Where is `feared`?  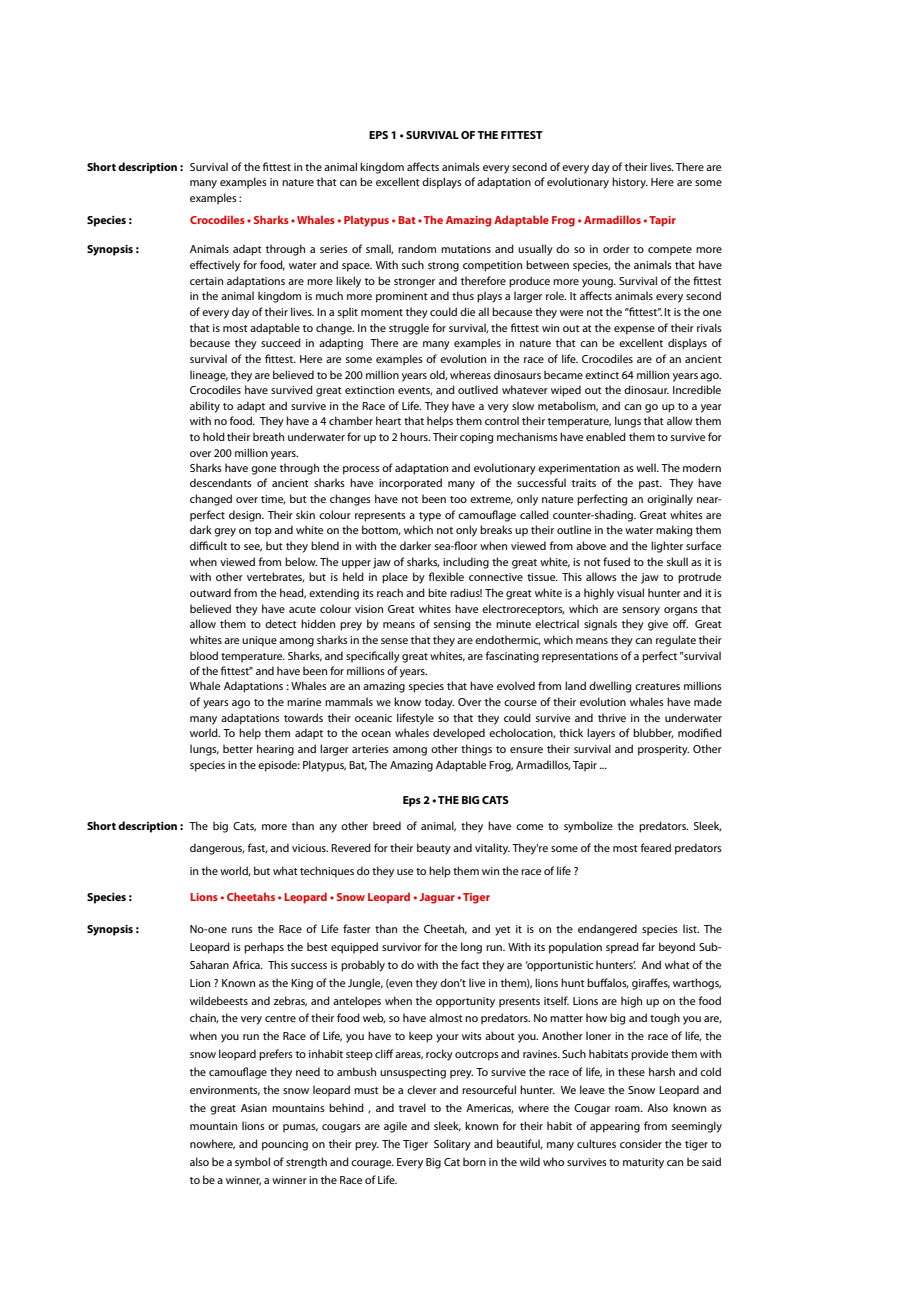 feared is located at coordinates (656, 847).
